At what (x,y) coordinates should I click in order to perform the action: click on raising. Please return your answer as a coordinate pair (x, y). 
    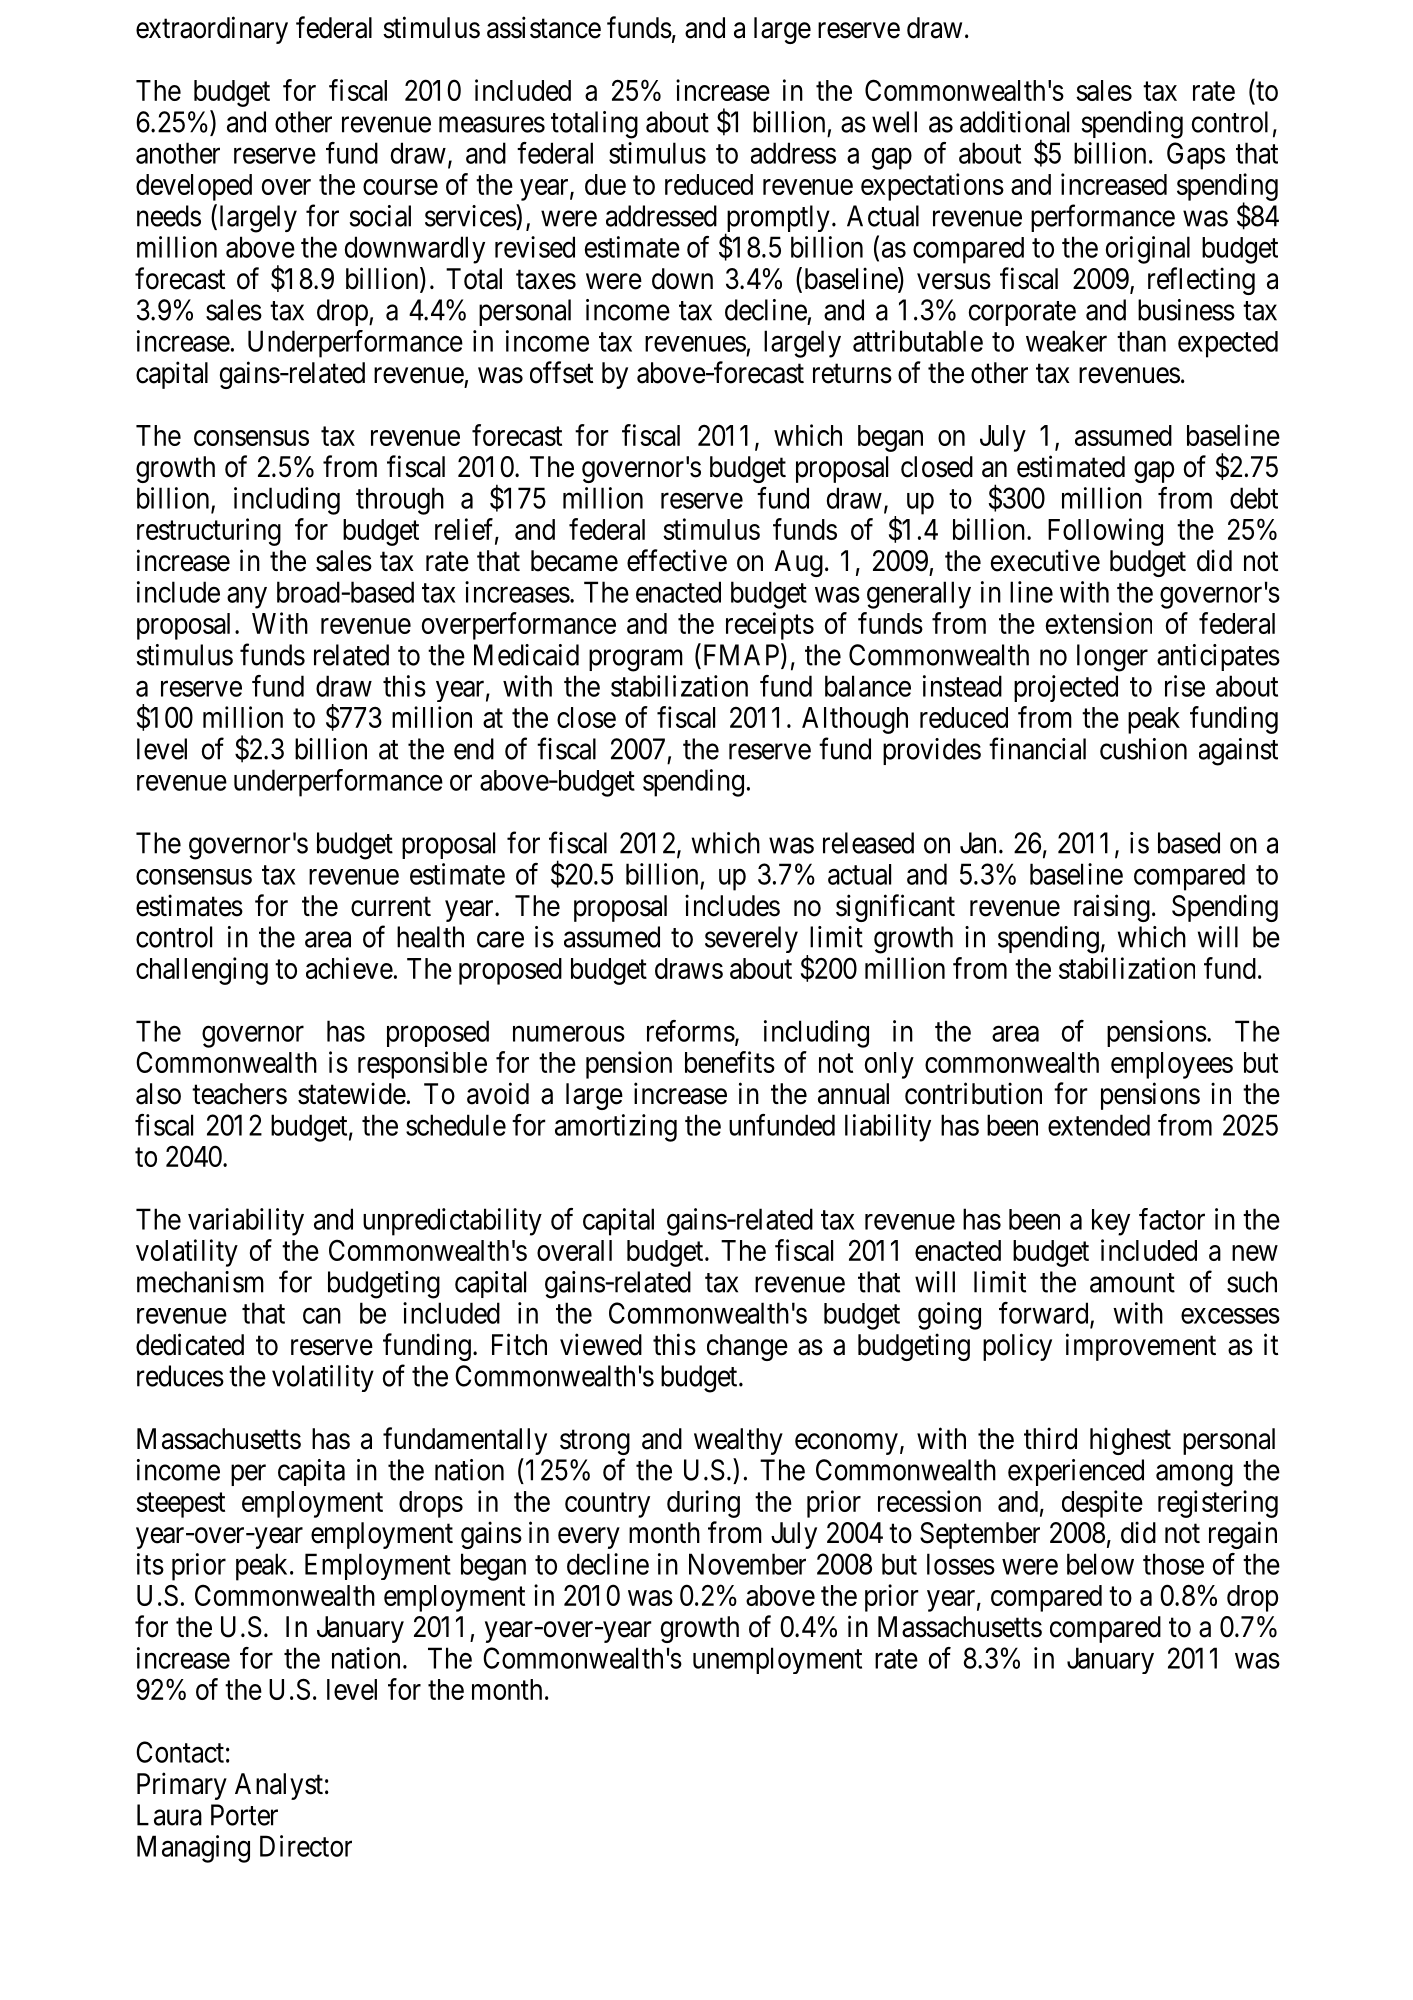
    Looking at the image, I should click on (1112, 908).
